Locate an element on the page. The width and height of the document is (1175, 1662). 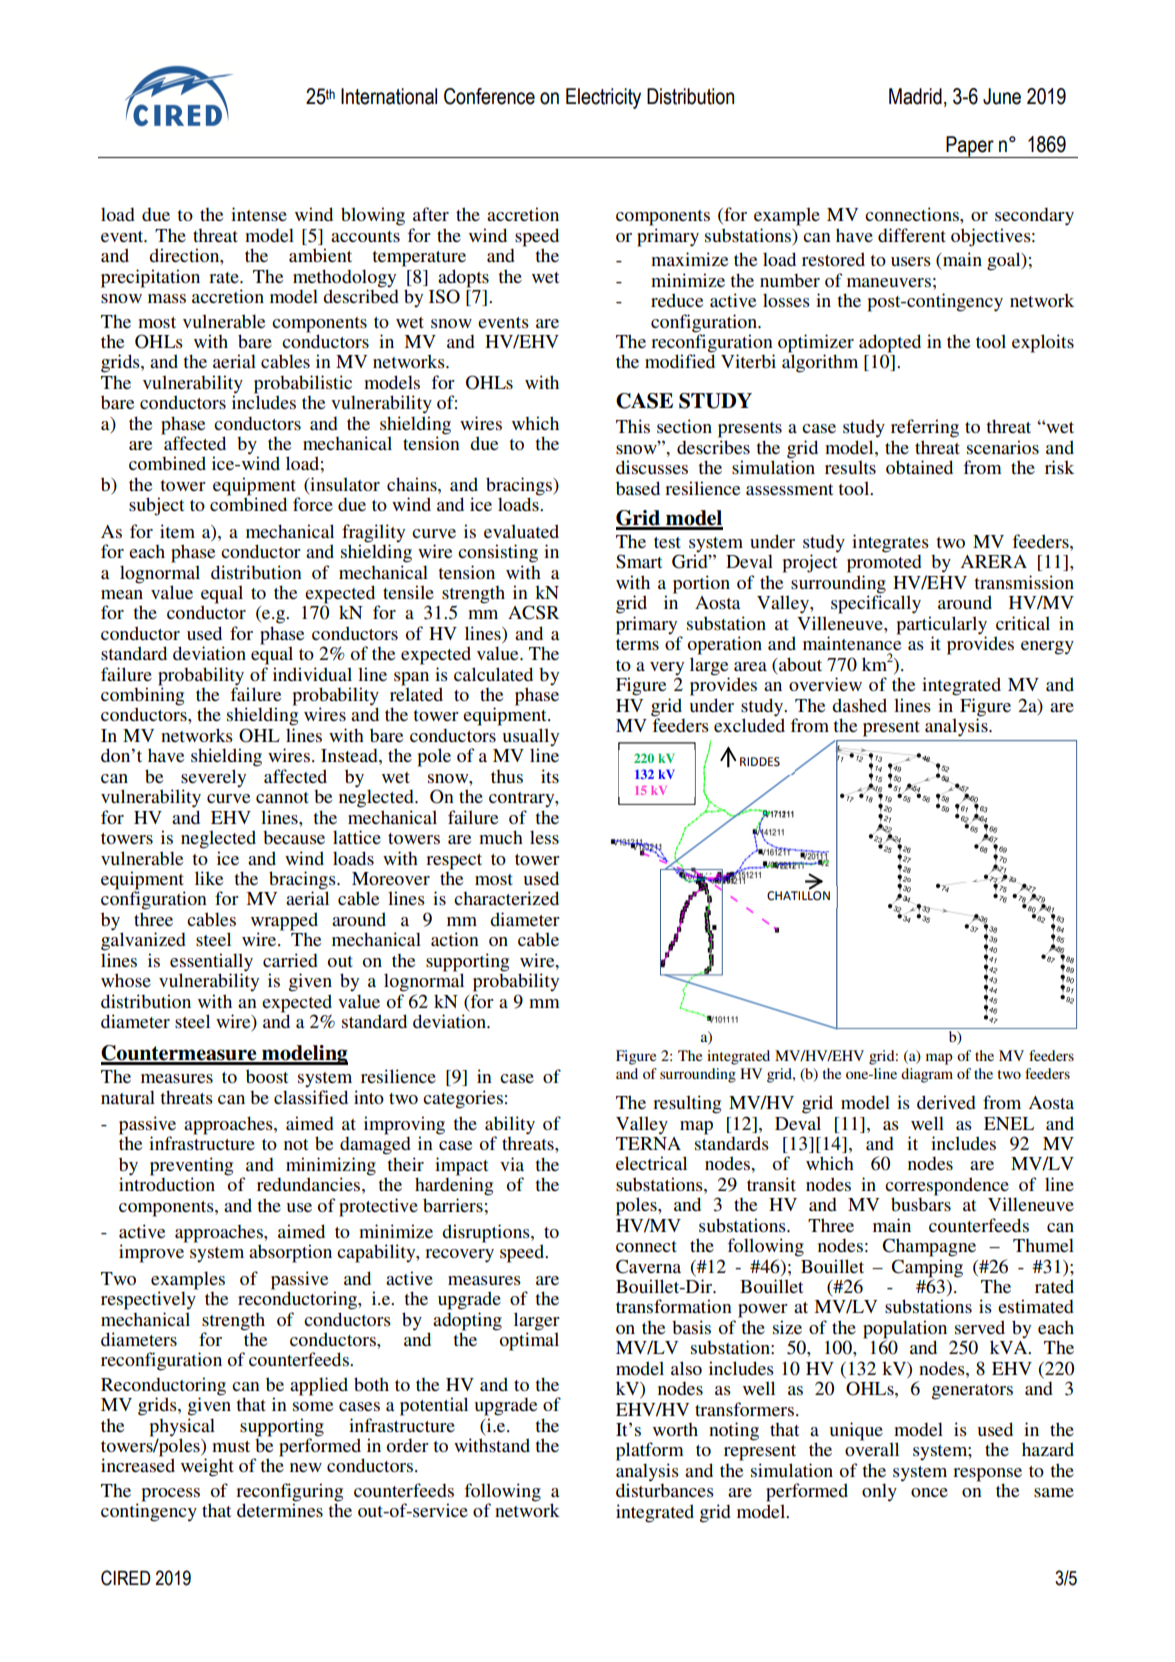
platform is located at coordinates (650, 1451).
